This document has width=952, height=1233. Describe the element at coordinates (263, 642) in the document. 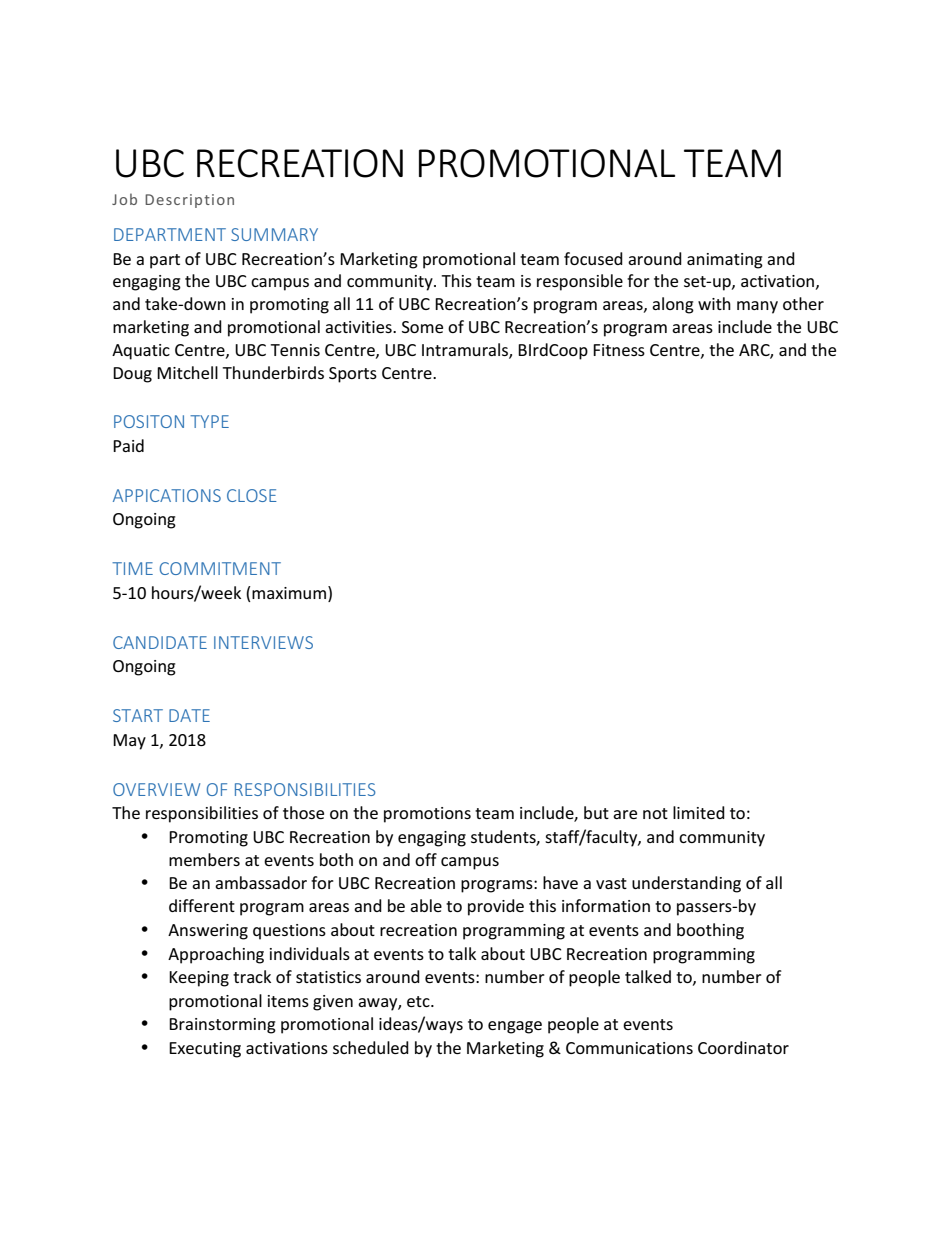

I see `INTERVIEWS` at that location.
